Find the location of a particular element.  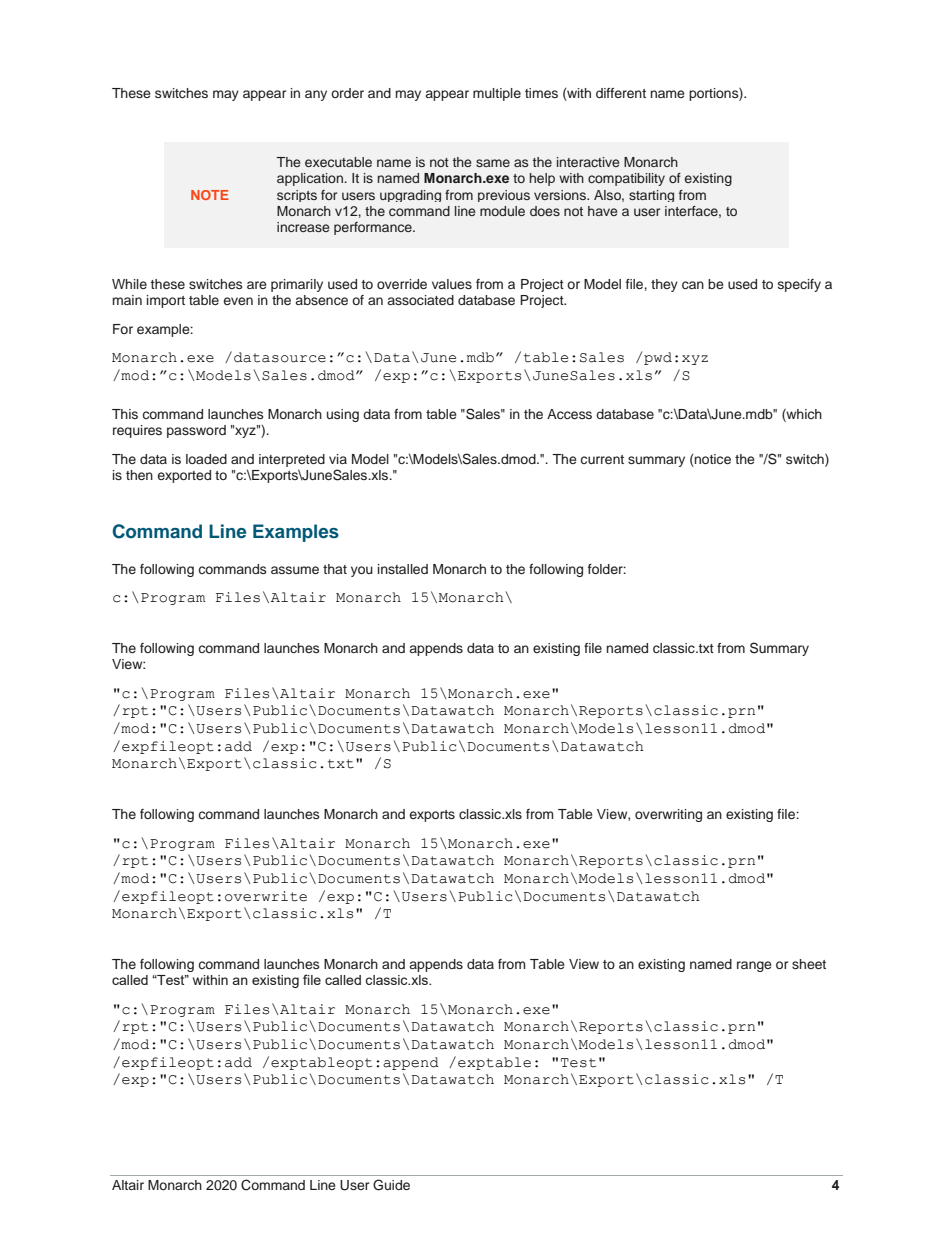

multiple is located at coordinates (497, 94).
